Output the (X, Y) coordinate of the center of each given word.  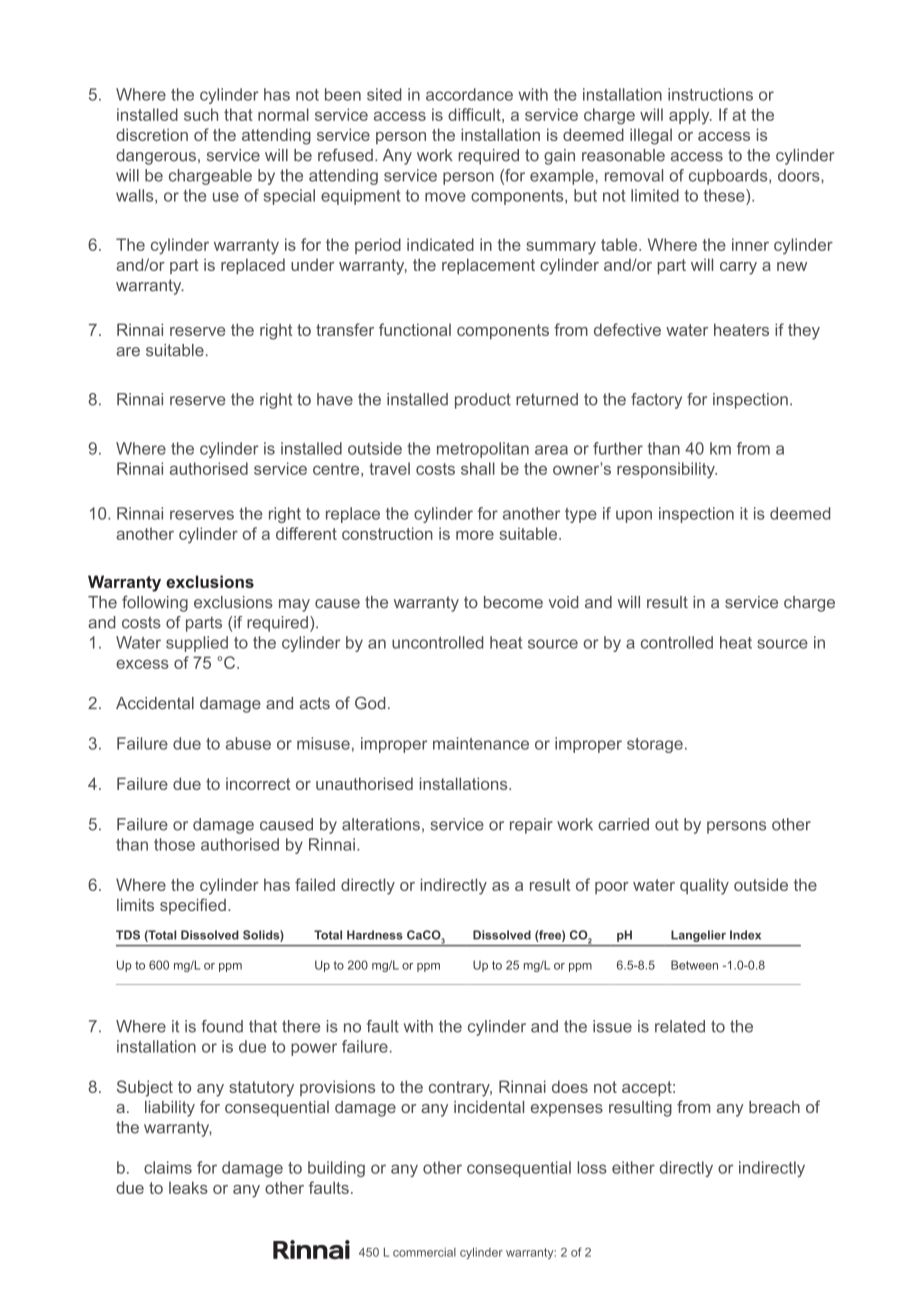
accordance (469, 94)
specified (193, 906)
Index (745, 935)
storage (655, 745)
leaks (188, 1187)
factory (656, 401)
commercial (424, 1252)
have (335, 399)
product (483, 401)
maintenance (481, 743)
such (201, 114)
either (633, 1167)
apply (690, 116)
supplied (197, 644)
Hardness (375, 935)
